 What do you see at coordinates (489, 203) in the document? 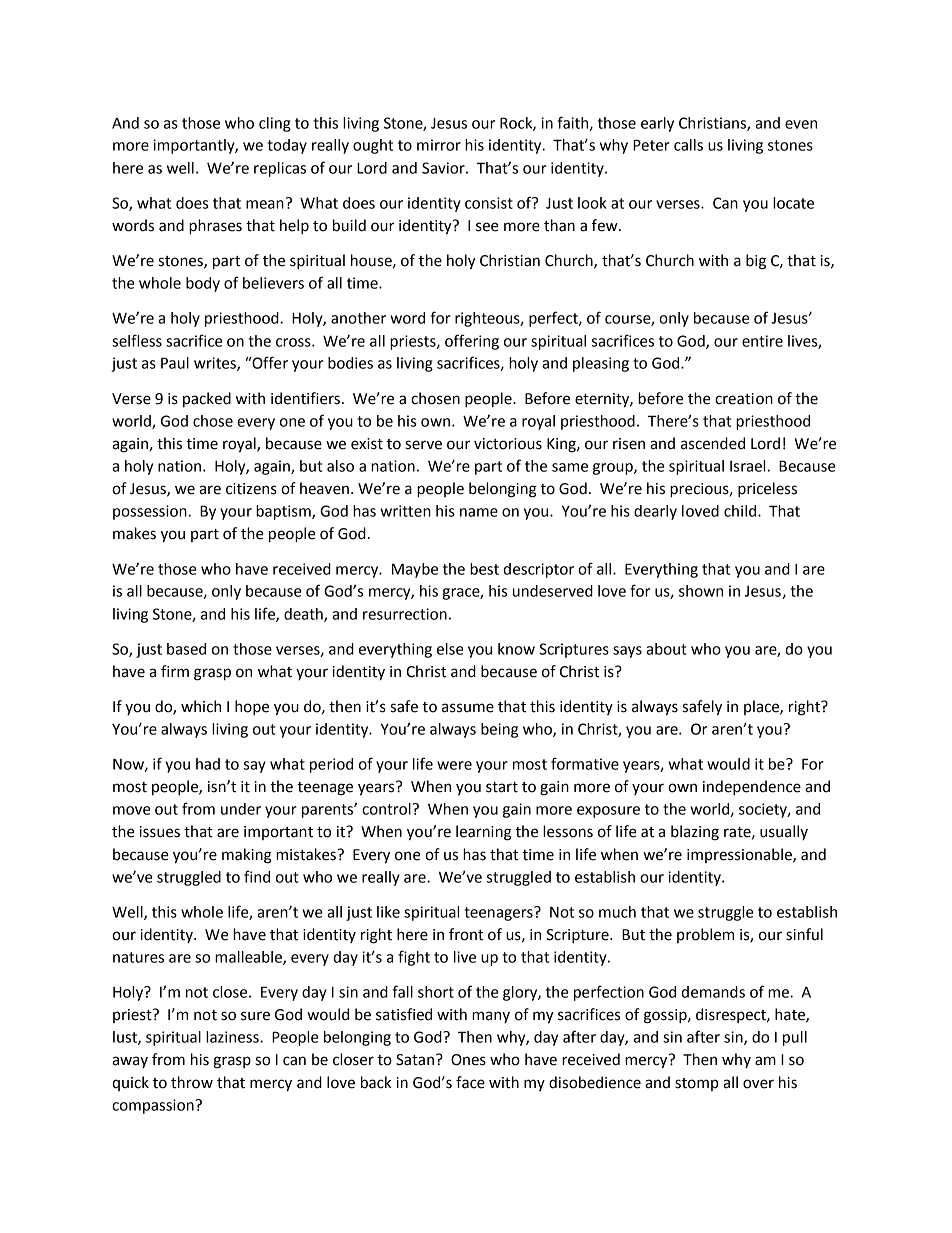
I see `consist` at bounding box center [489, 203].
